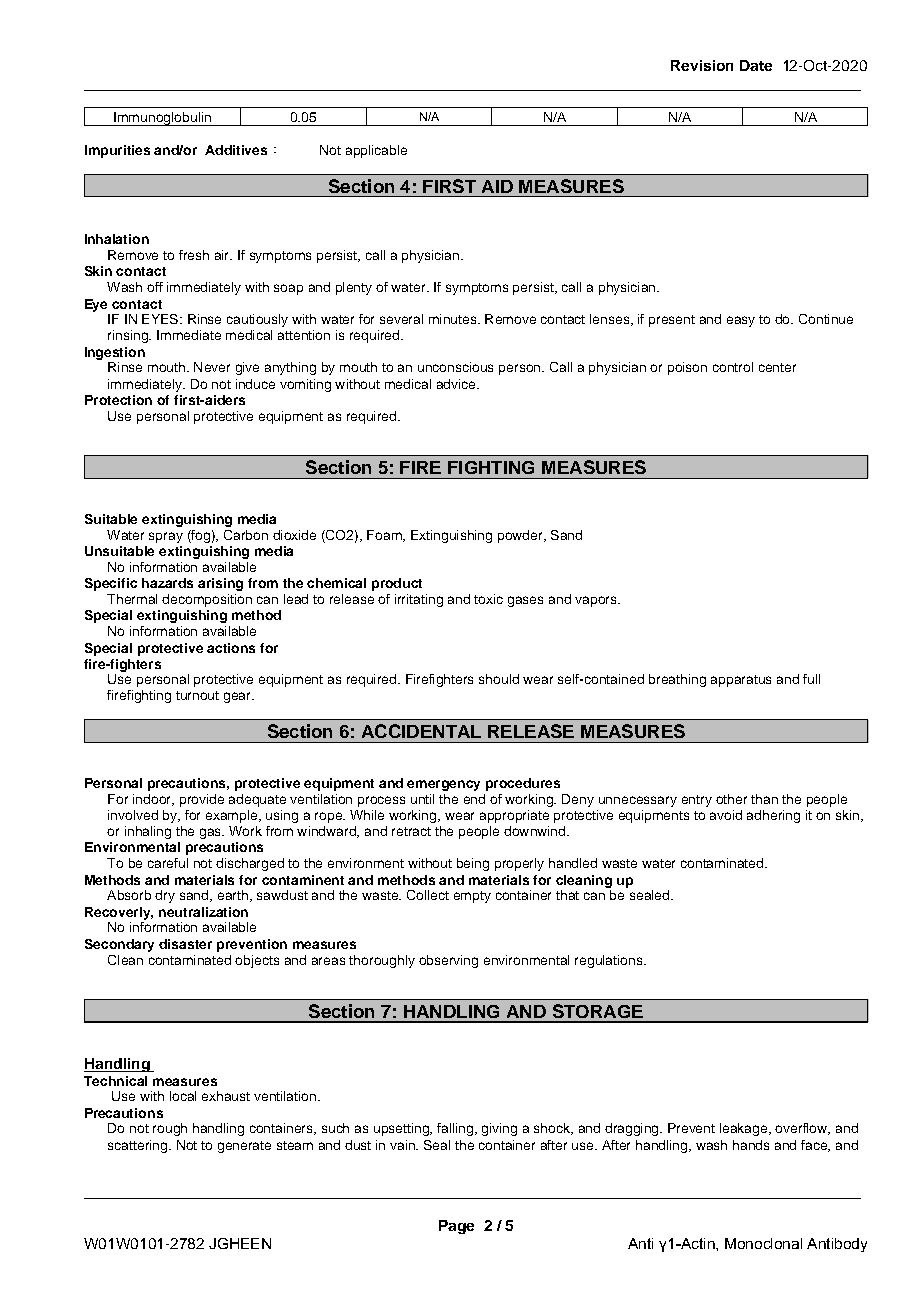 Image resolution: width=924 pixels, height=1308 pixels. I want to click on applicable, so click(376, 151).
